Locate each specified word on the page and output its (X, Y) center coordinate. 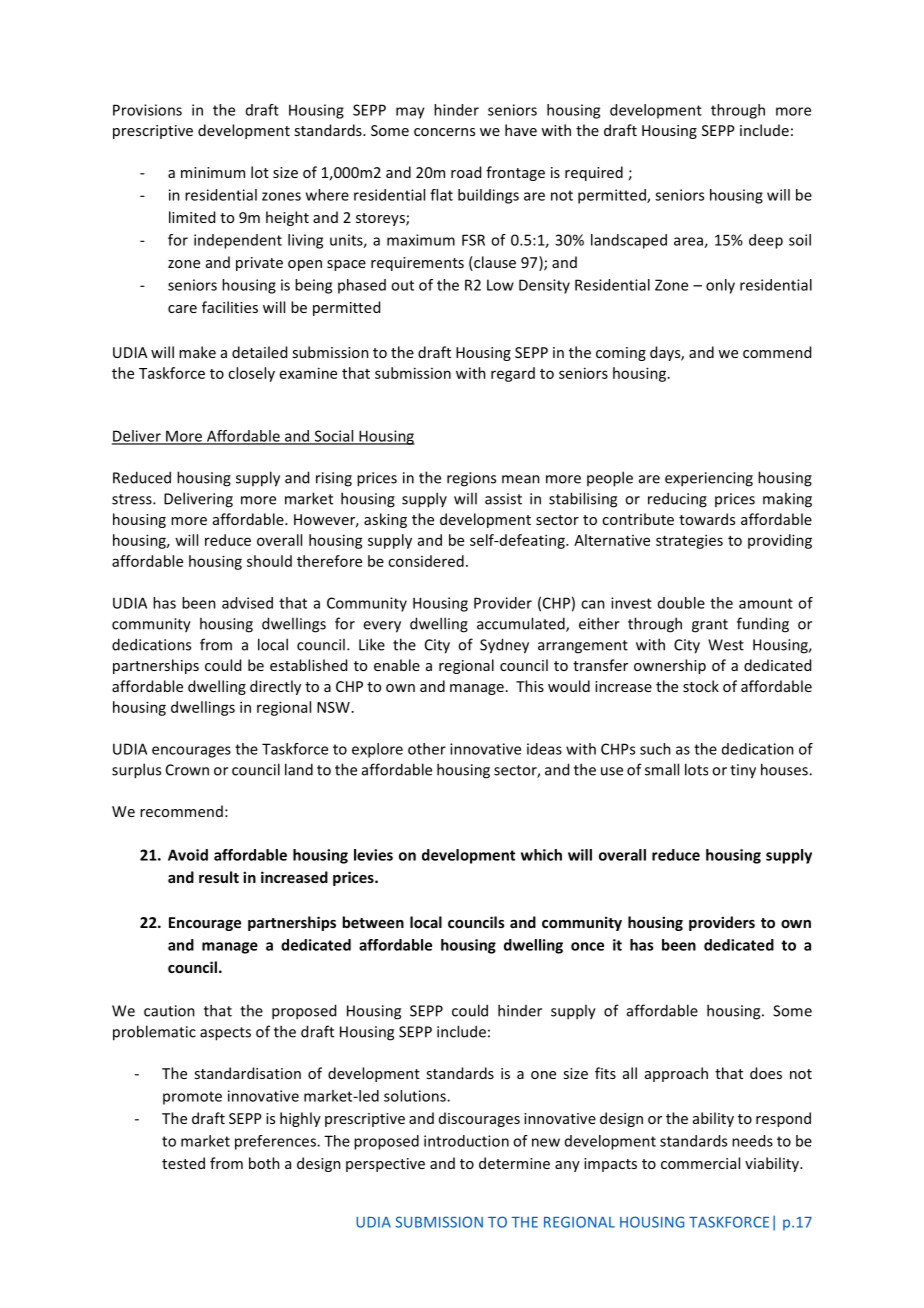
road (466, 172)
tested (183, 1163)
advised (247, 603)
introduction (466, 1141)
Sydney (504, 646)
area (689, 242)
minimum (213, 172)
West (726, 645)
